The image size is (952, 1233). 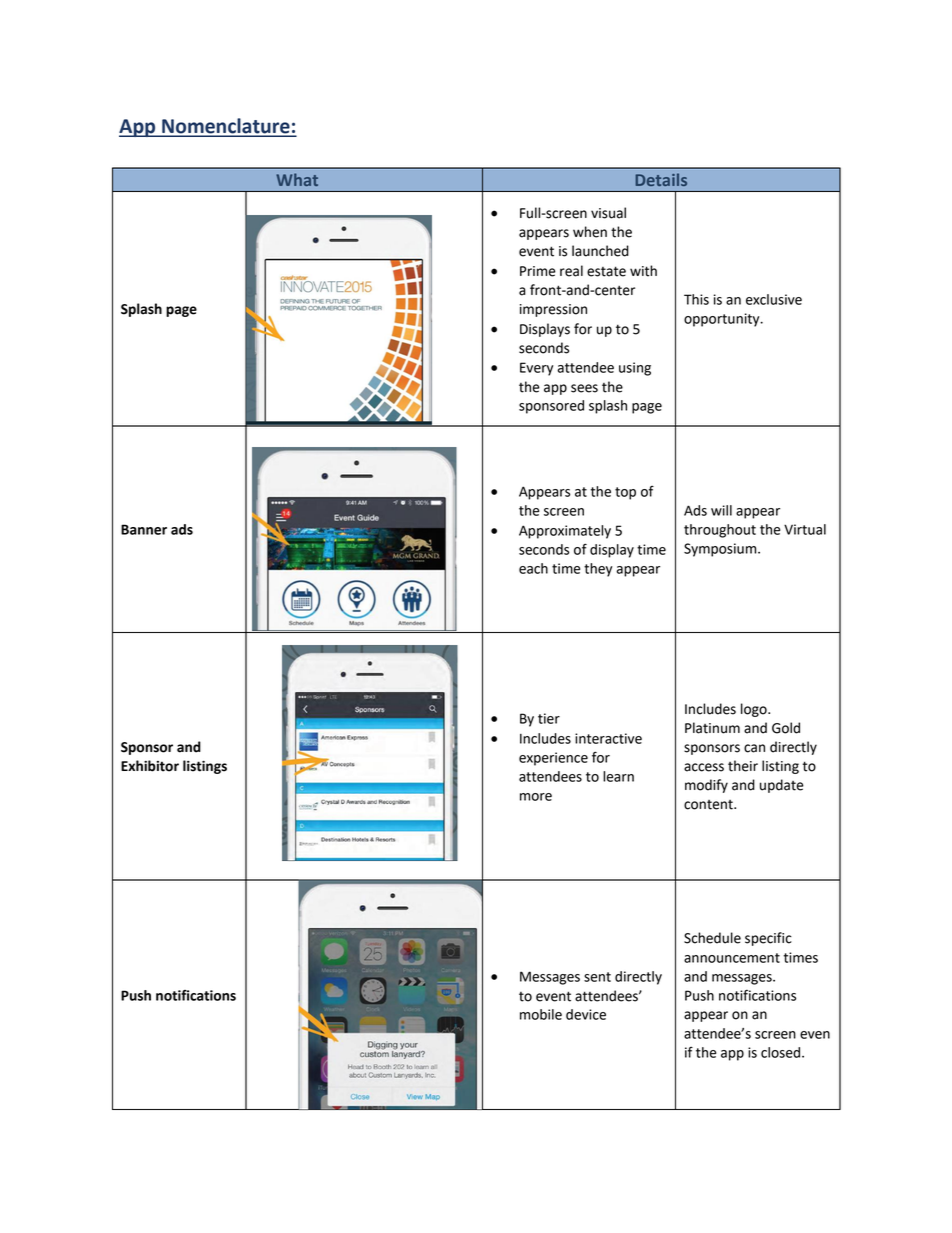 What do you see at coordinates (721, 550) in the page?
I see `Symposium` at bounding box center [721, 550].
